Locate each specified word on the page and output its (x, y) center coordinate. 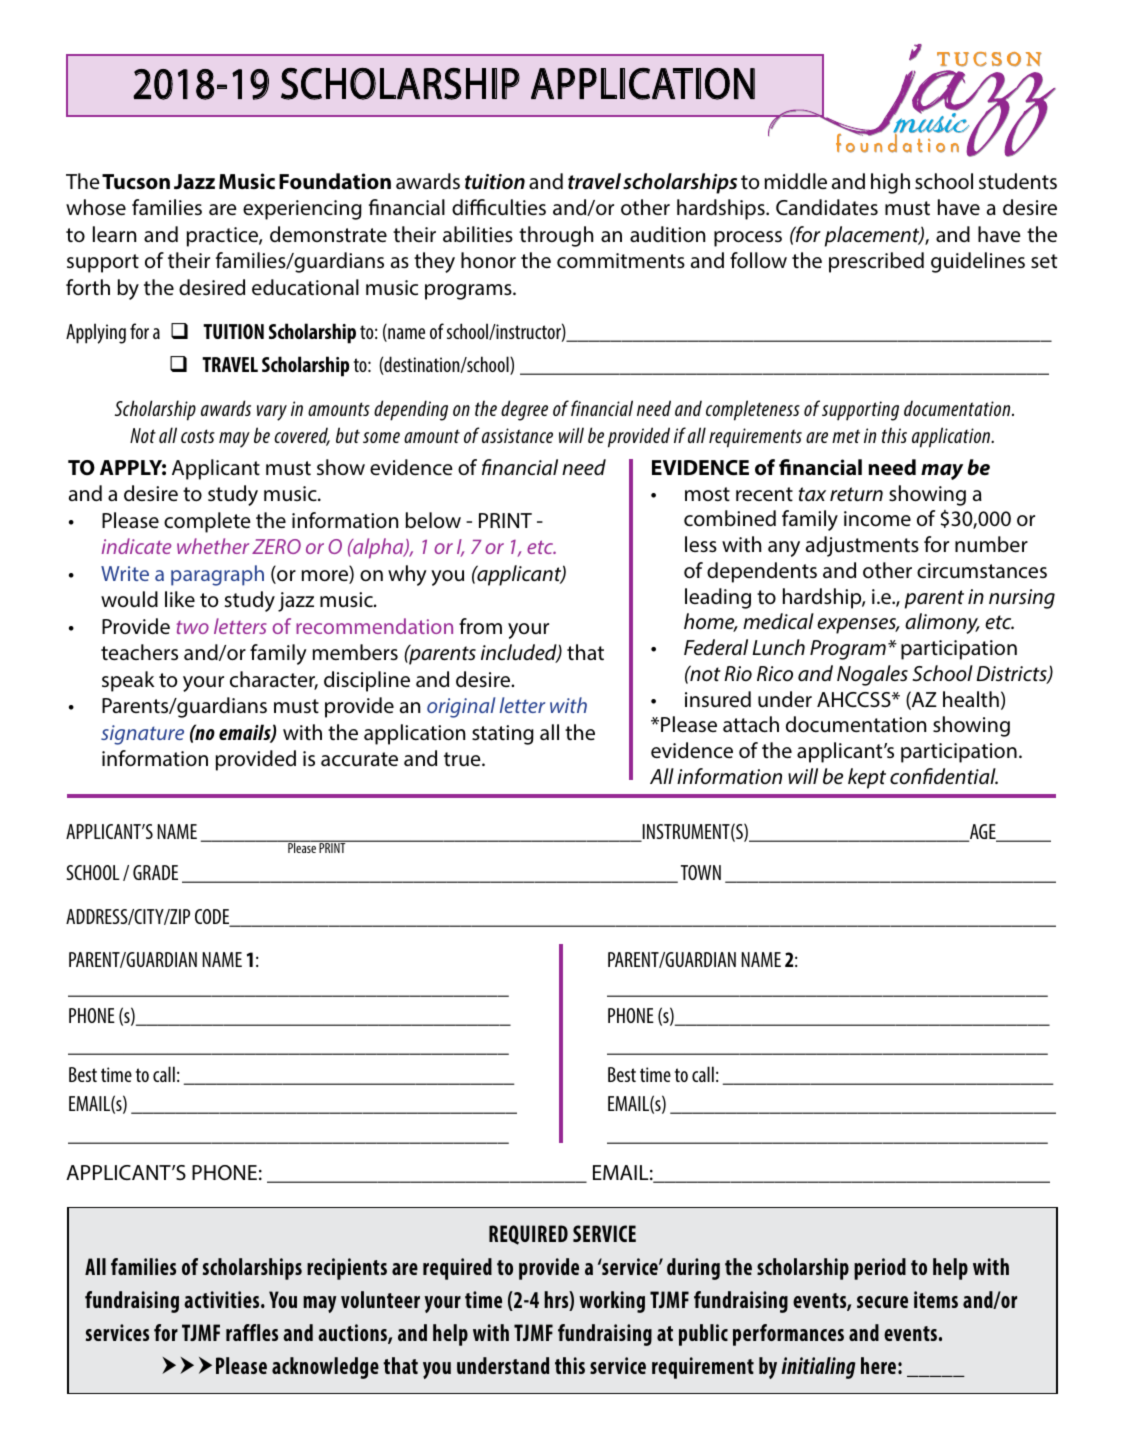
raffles (252, 1332)
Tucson (136, 181)
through (556, 236)
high (890, 183)
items (936, 1299)
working (612, 1302)
